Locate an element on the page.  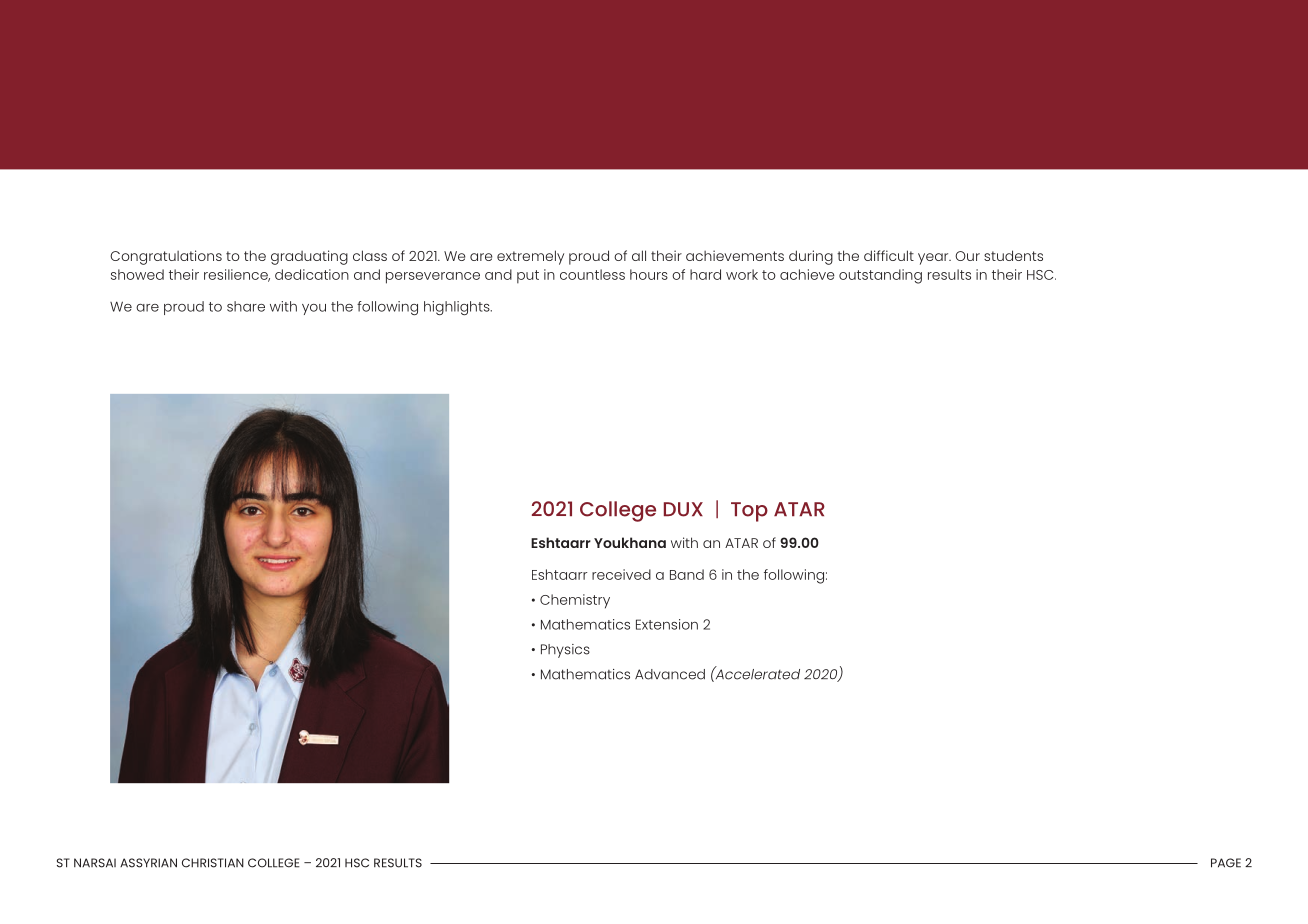
Top is located at coordinates (749, 512).
